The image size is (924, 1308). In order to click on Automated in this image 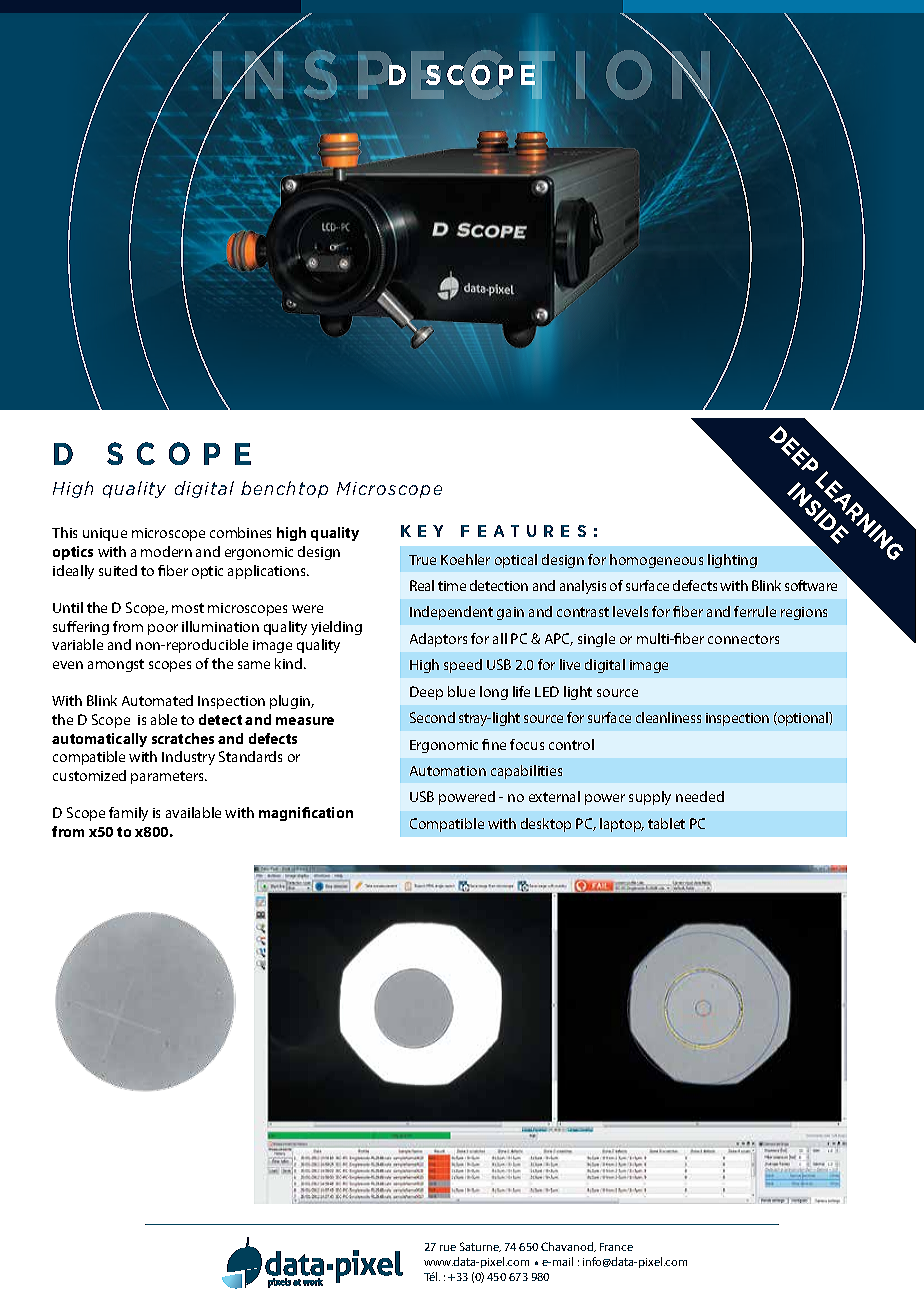, I will do `click(157, 700)`.
